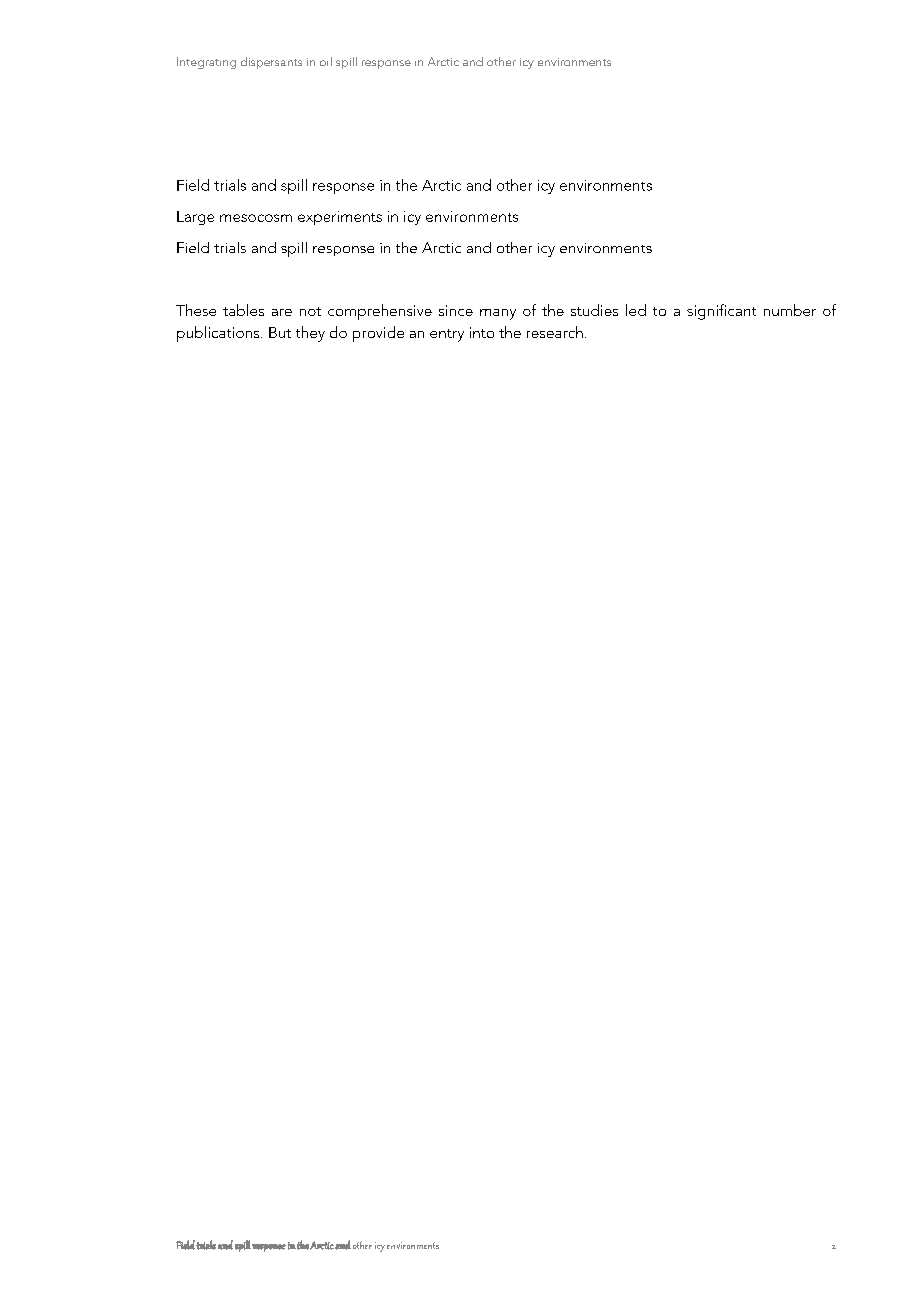 This image has height=1308, width=924. What do you see at coordinates (271, 63) in the image?
I see `dispersants` at bounding box center [271, 63].
